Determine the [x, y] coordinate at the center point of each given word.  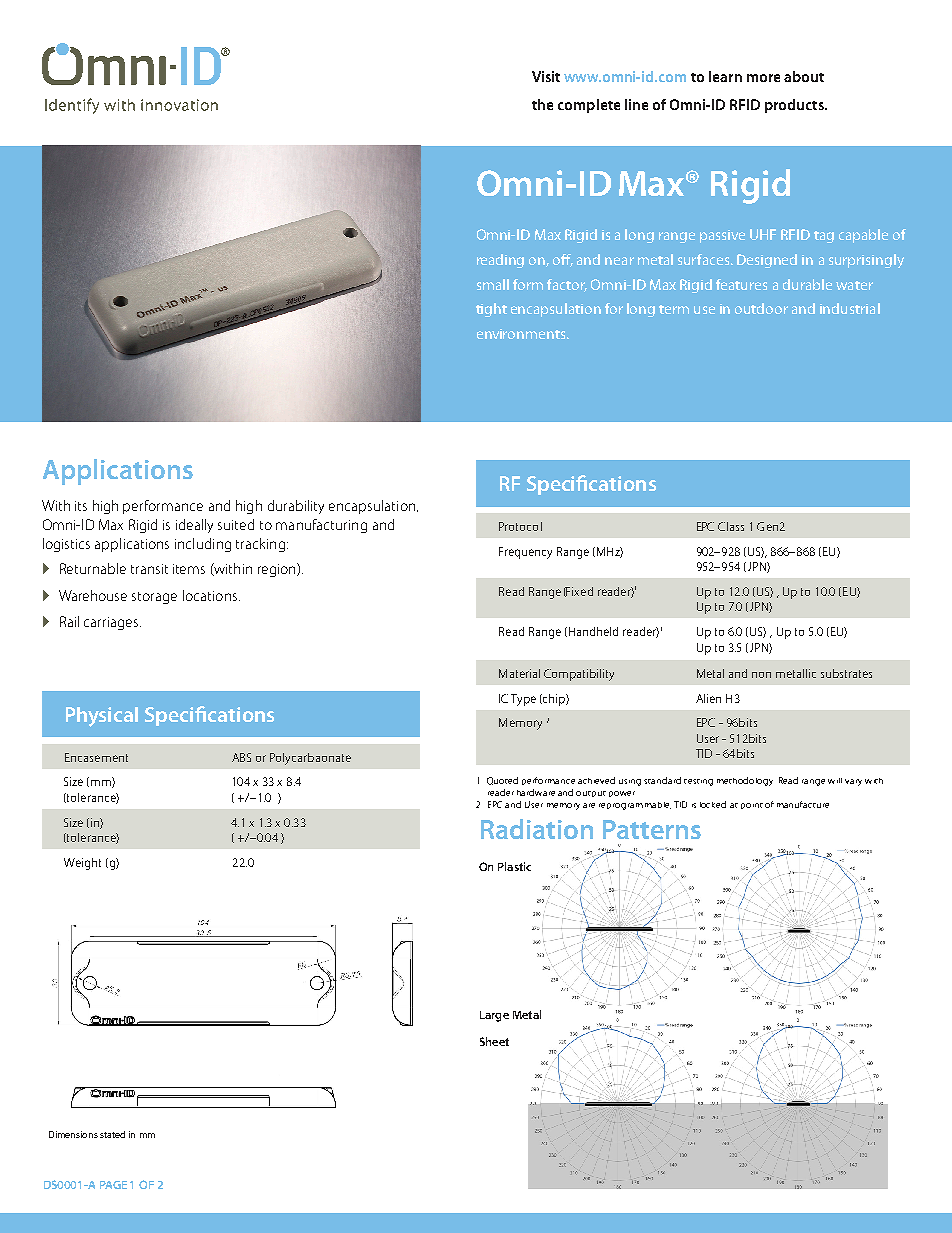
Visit [546, 76]
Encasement [96, 757]
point [752, 806]
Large [494, 1016]
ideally [194, 526]
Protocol [520, 526]
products [795, 106]
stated [112, 1134]
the [542, 104]
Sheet [494, 1041]
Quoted [502, 781]
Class [731, 526]
